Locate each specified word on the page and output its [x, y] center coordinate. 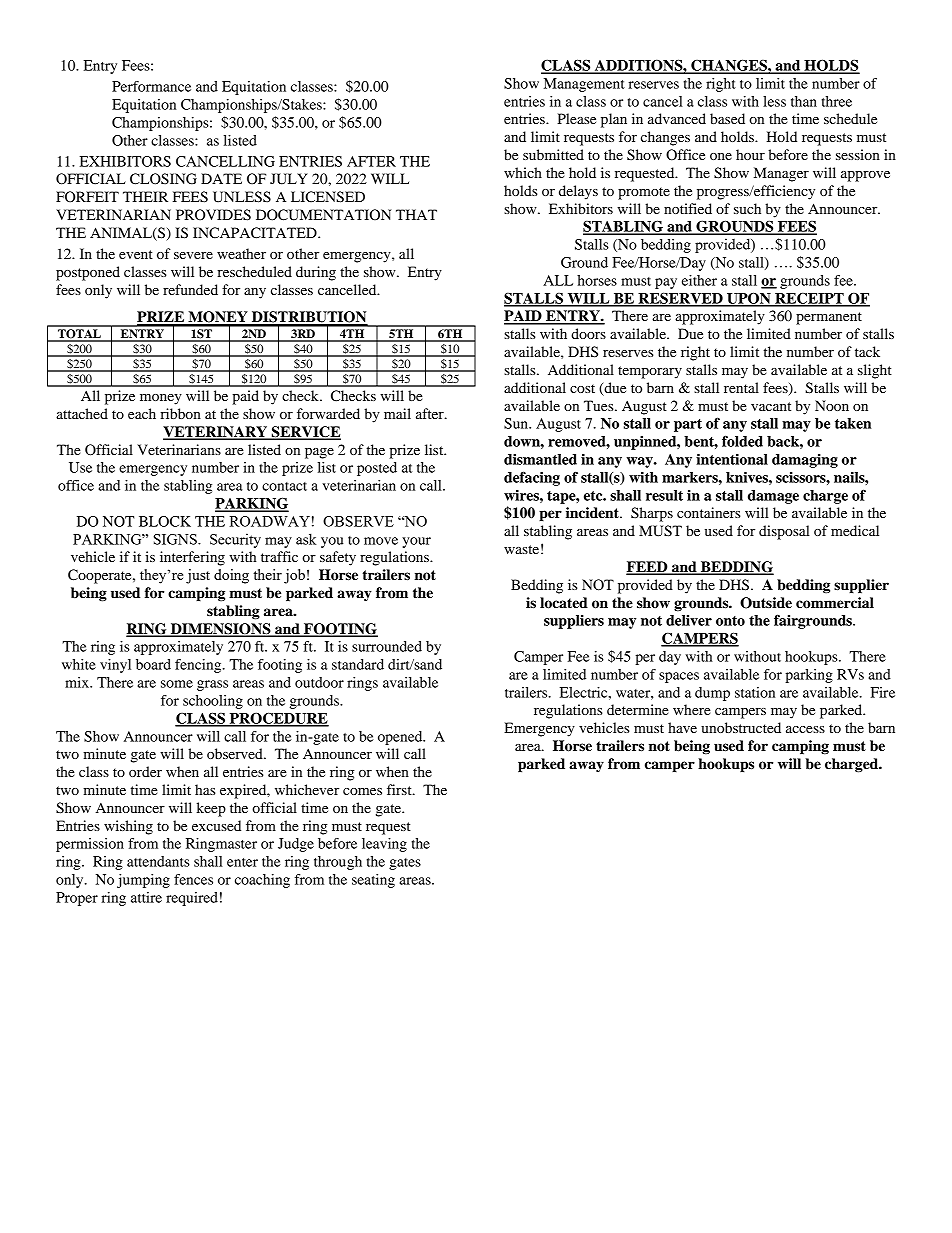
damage [773, 497]
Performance [151, 86]
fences [193, 879]
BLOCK [165, 521]
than [804, 101]
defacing [532, 478]
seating [373, 881]
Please [576, 118]
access [805, 729]
